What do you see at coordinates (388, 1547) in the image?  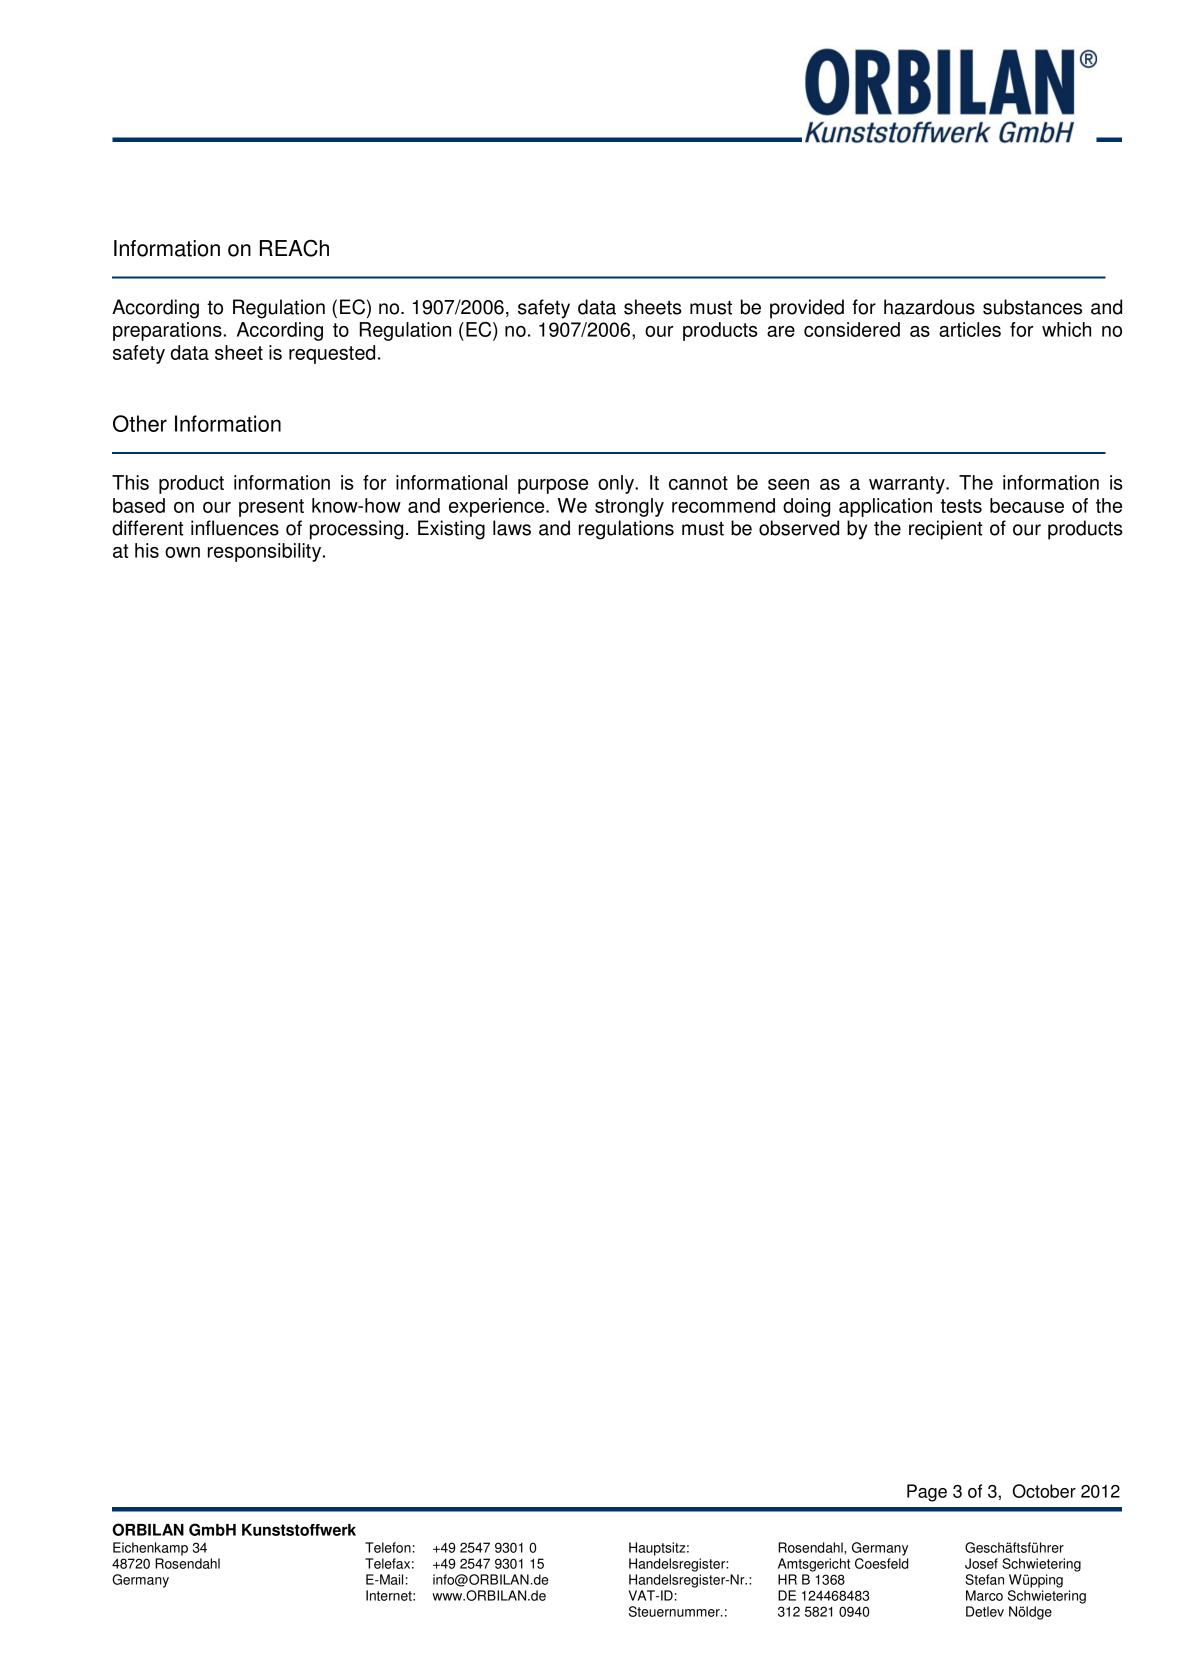 I see `Telefon` at bounding box center [388, 1547].
